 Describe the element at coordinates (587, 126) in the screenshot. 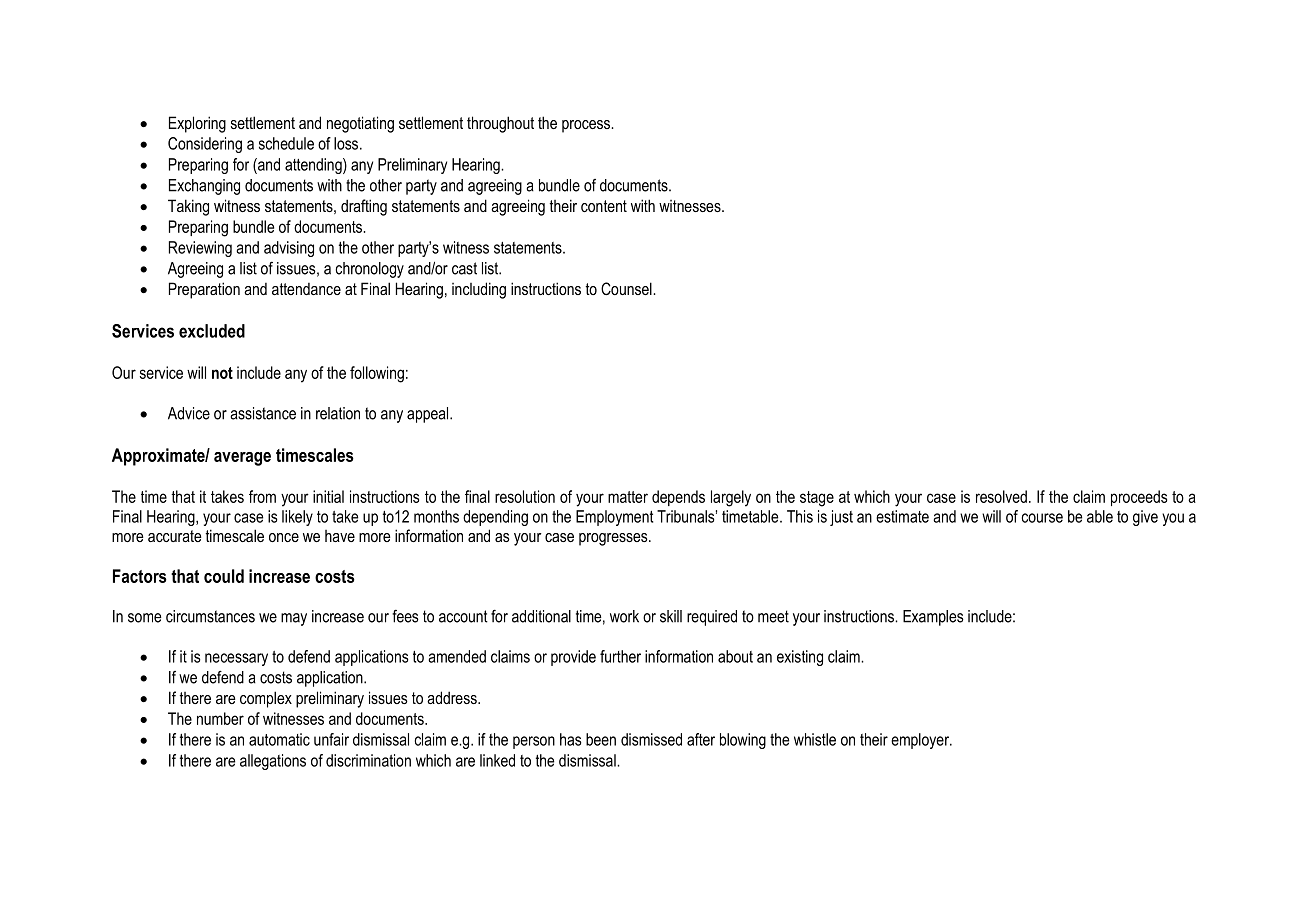

I see `process` at that location.
